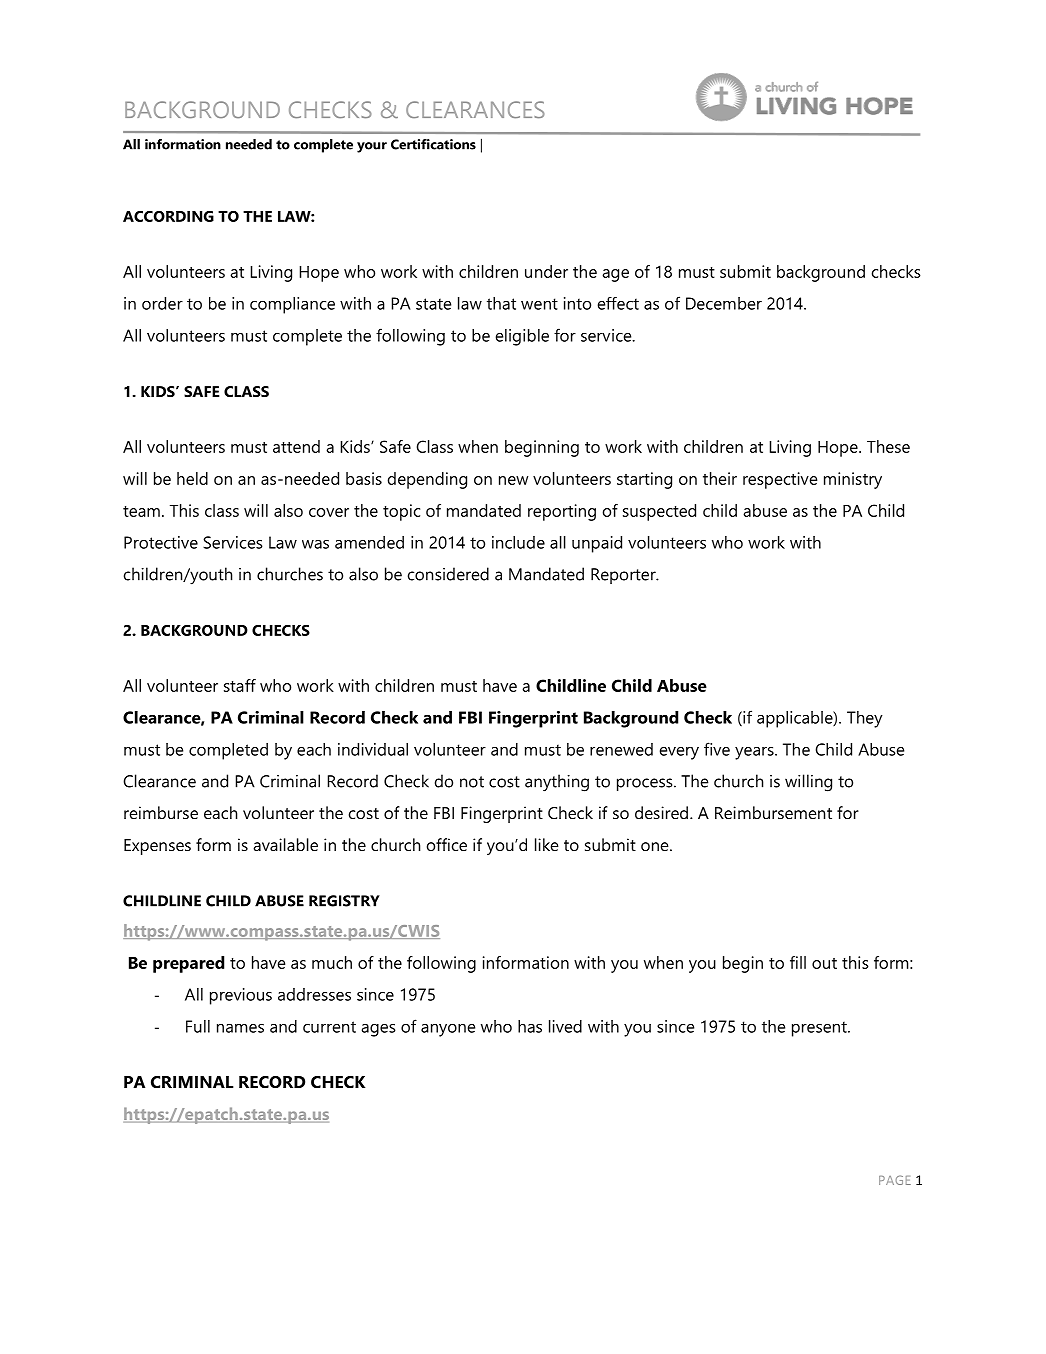 The width and height of the screenshot is (1046, 1354). Describe the element at coordinates (724, 303) in the screenshot. I see `December` at that location.
